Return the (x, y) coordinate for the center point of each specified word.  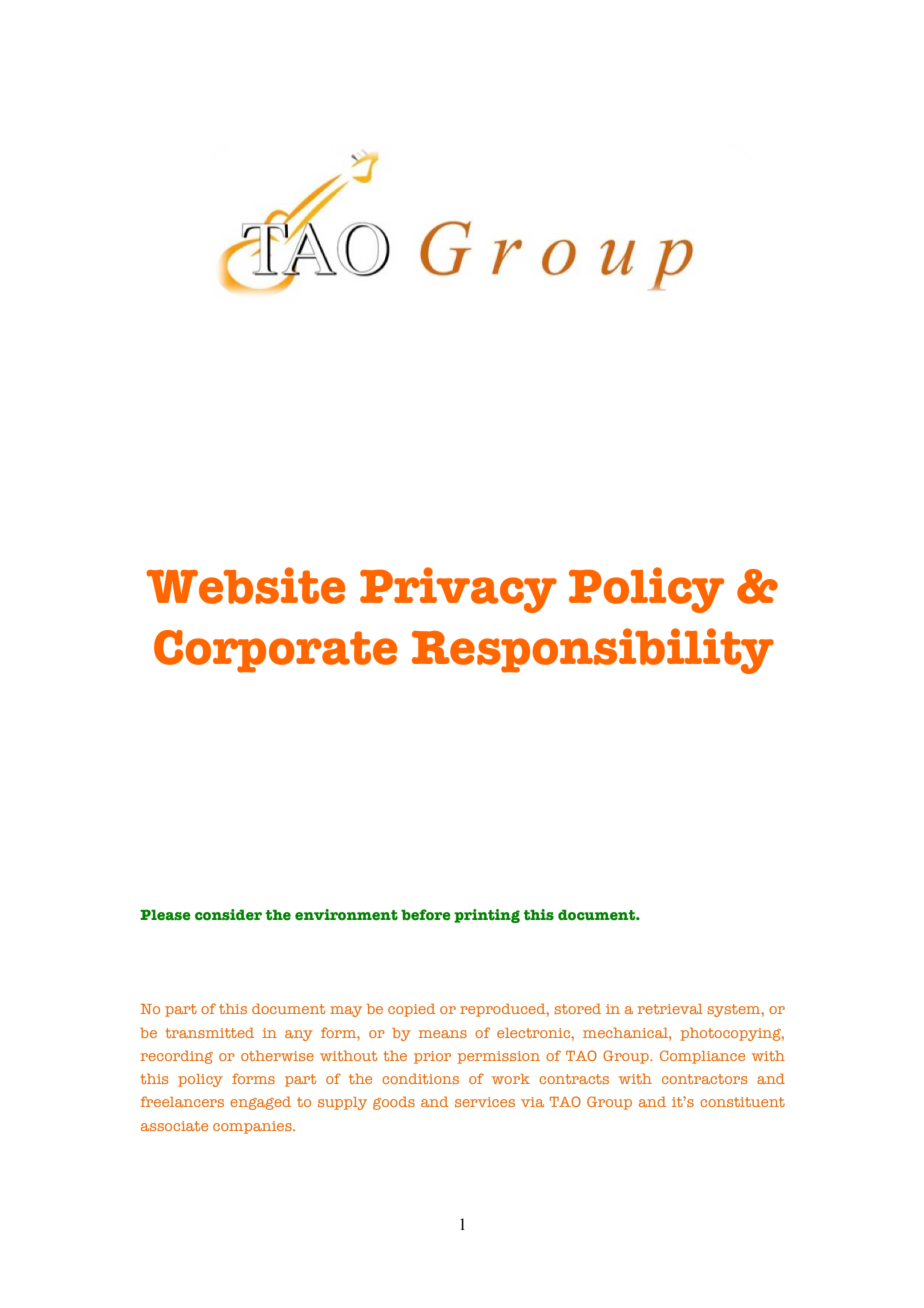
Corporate (275, 651)
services (485, 1102)
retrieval (670, 1009)
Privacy (458, 590)
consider (228, 915)
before (426, 915)
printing (487, 916)
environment (346, 915)
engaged (260, 1103)
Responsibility (593, 651)
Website (245, 585)
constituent (742, 1102)
